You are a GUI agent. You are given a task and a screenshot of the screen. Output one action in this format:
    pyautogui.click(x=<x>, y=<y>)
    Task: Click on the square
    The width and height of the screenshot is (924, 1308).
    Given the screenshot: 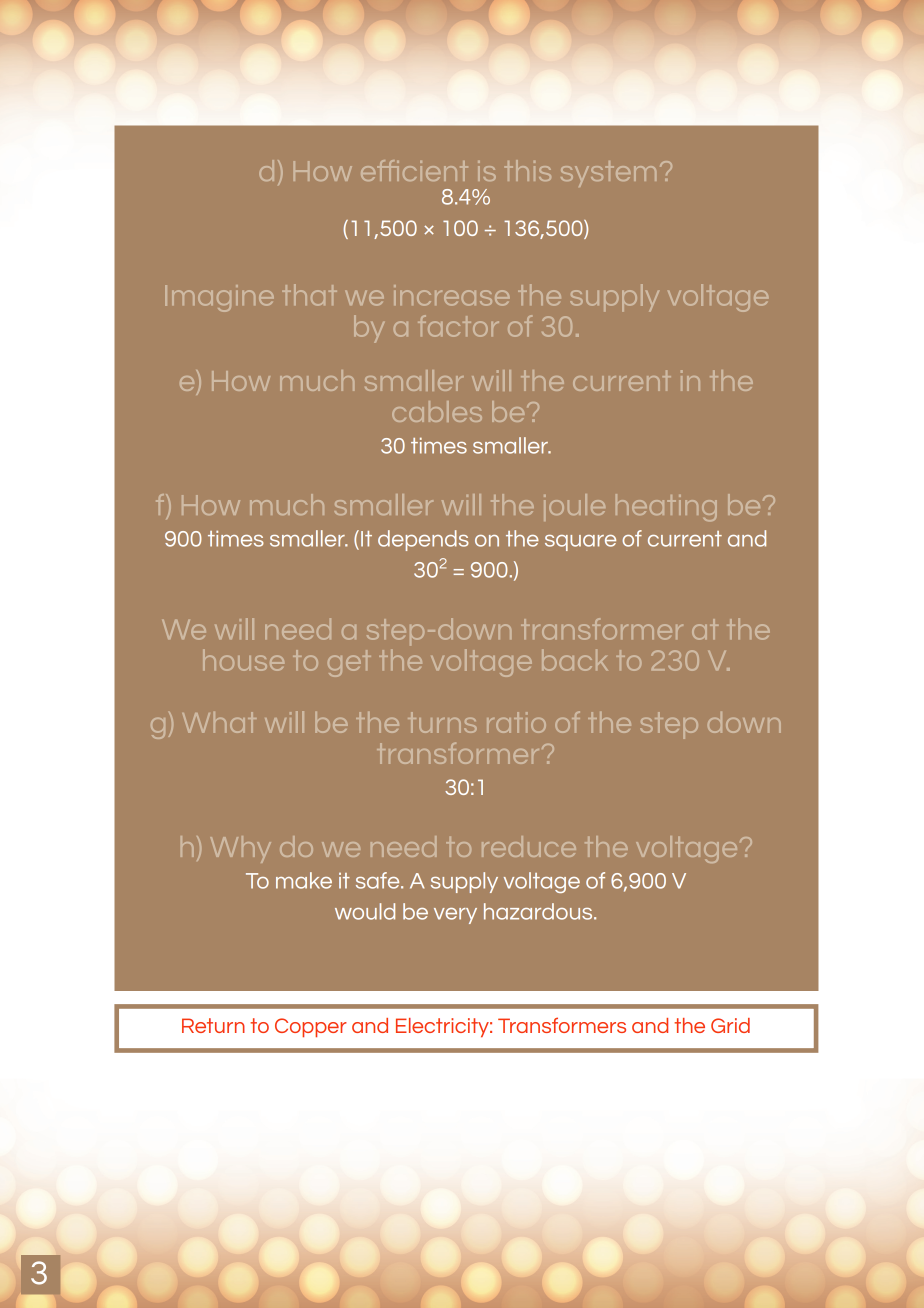 What is the action you would take?
    pyautogui.click(x=580, y=543)
